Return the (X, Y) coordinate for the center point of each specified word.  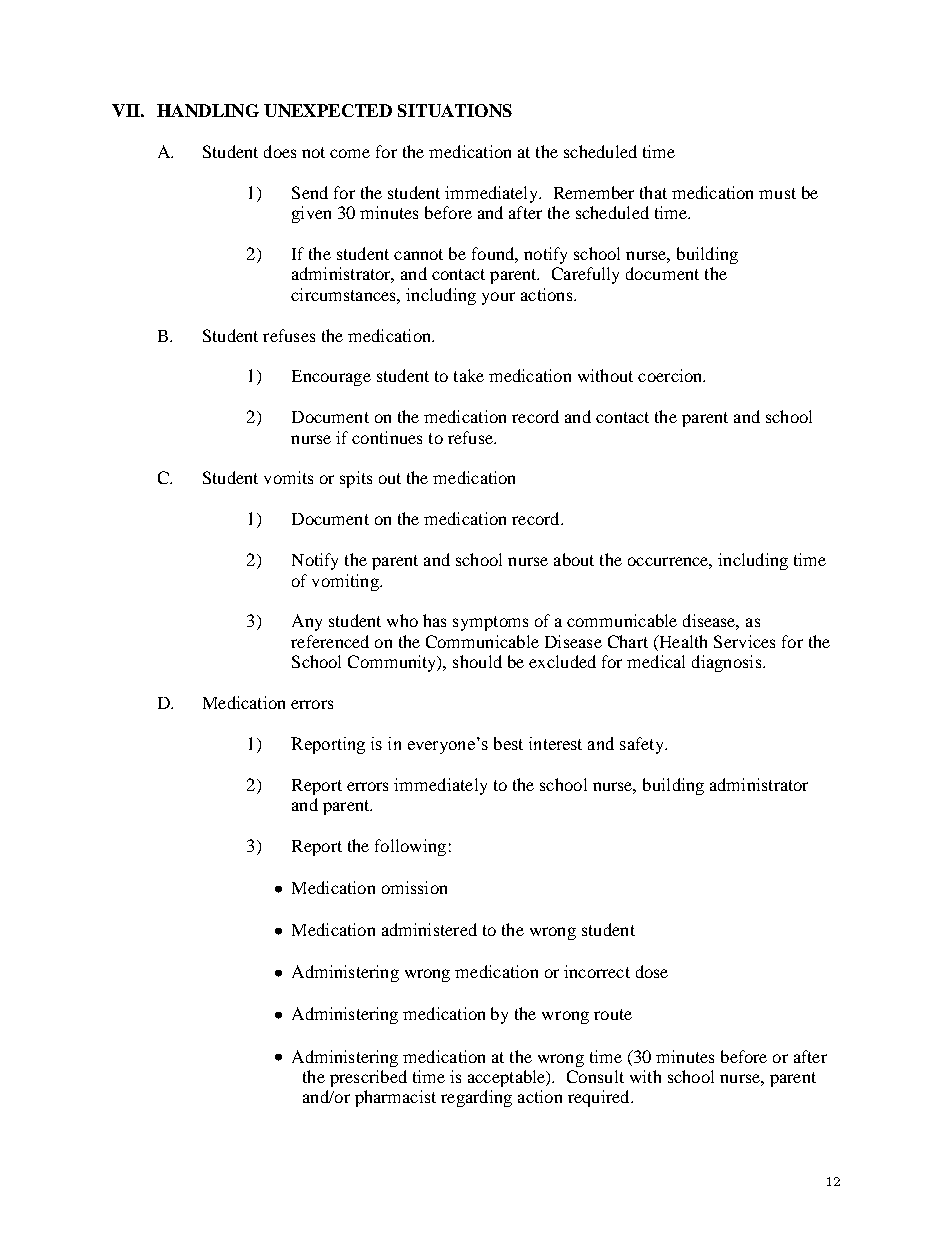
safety (643, 745)
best (508, 743)
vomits (288, 477)
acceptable (508, 1078)
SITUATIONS (455, 110)
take (469, 375)
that (653, 192)
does (280, 151)
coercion (671, 375)
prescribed (368, 1078)
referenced (330, 641)
